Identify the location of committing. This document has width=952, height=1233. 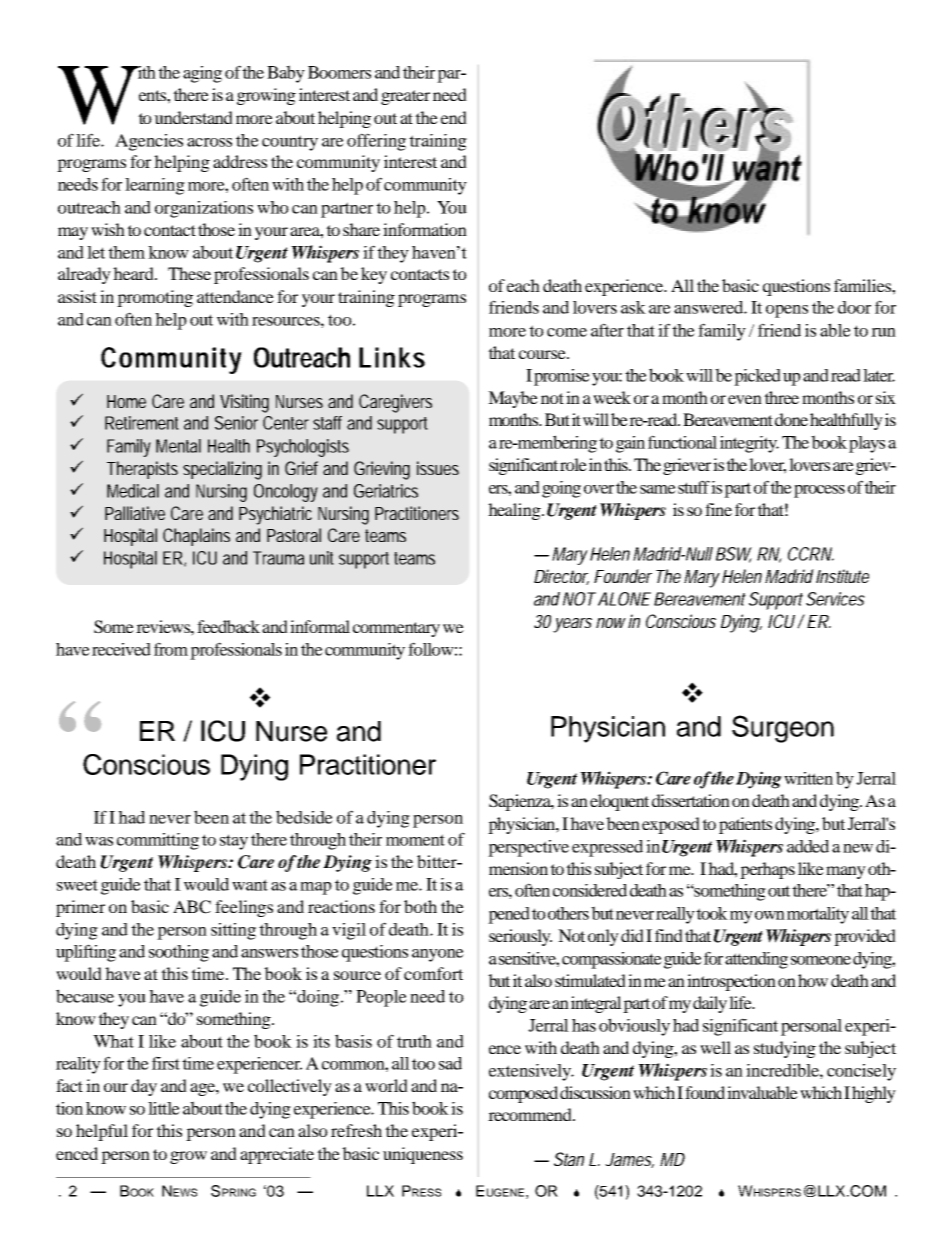
(158, 841).
